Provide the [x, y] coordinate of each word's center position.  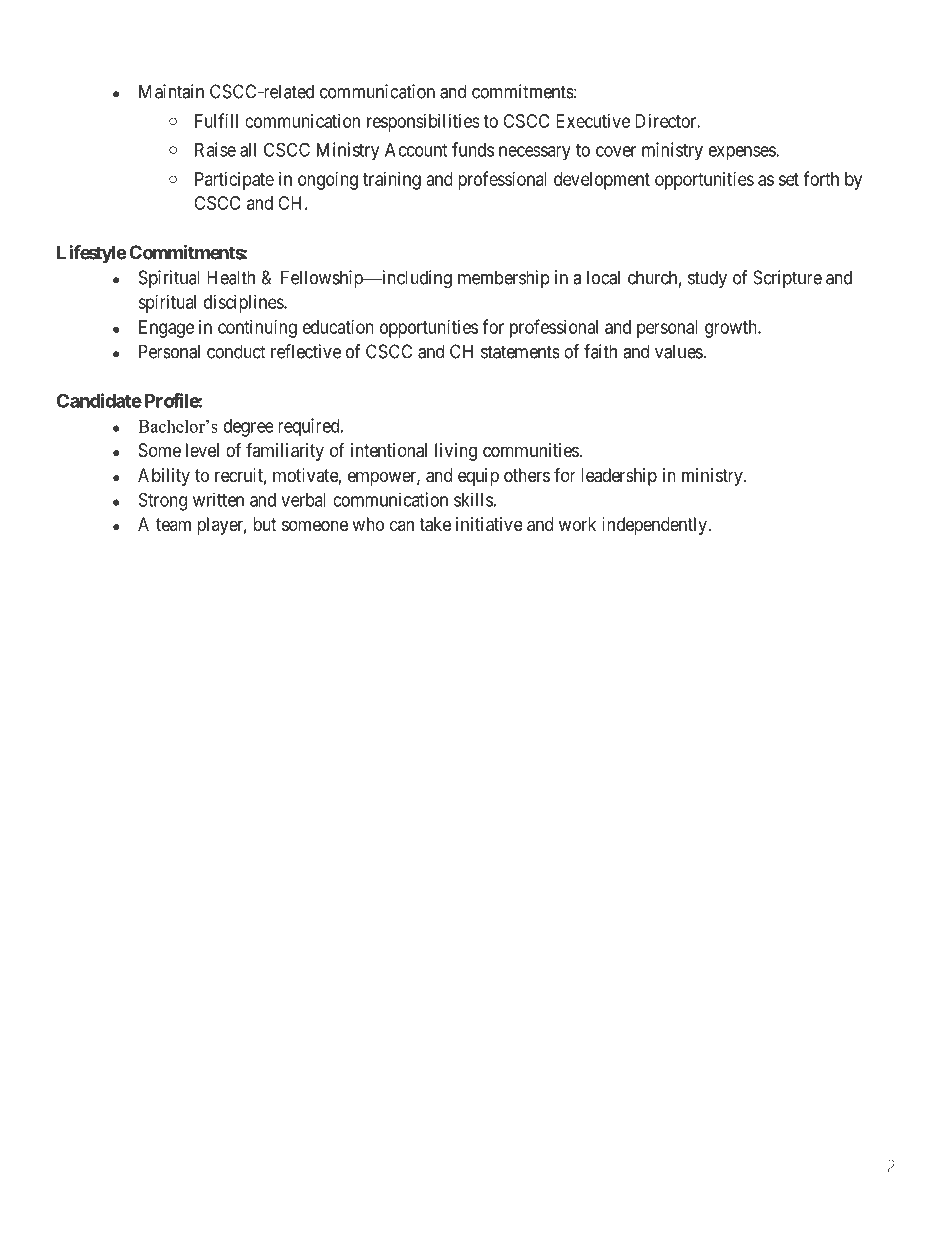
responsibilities [423, 123]
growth [732, 329]
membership [504, 279]
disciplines [244, 304]
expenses [743, 153]
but [265, 524]
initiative [489, 524]
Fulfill [216, 120]
